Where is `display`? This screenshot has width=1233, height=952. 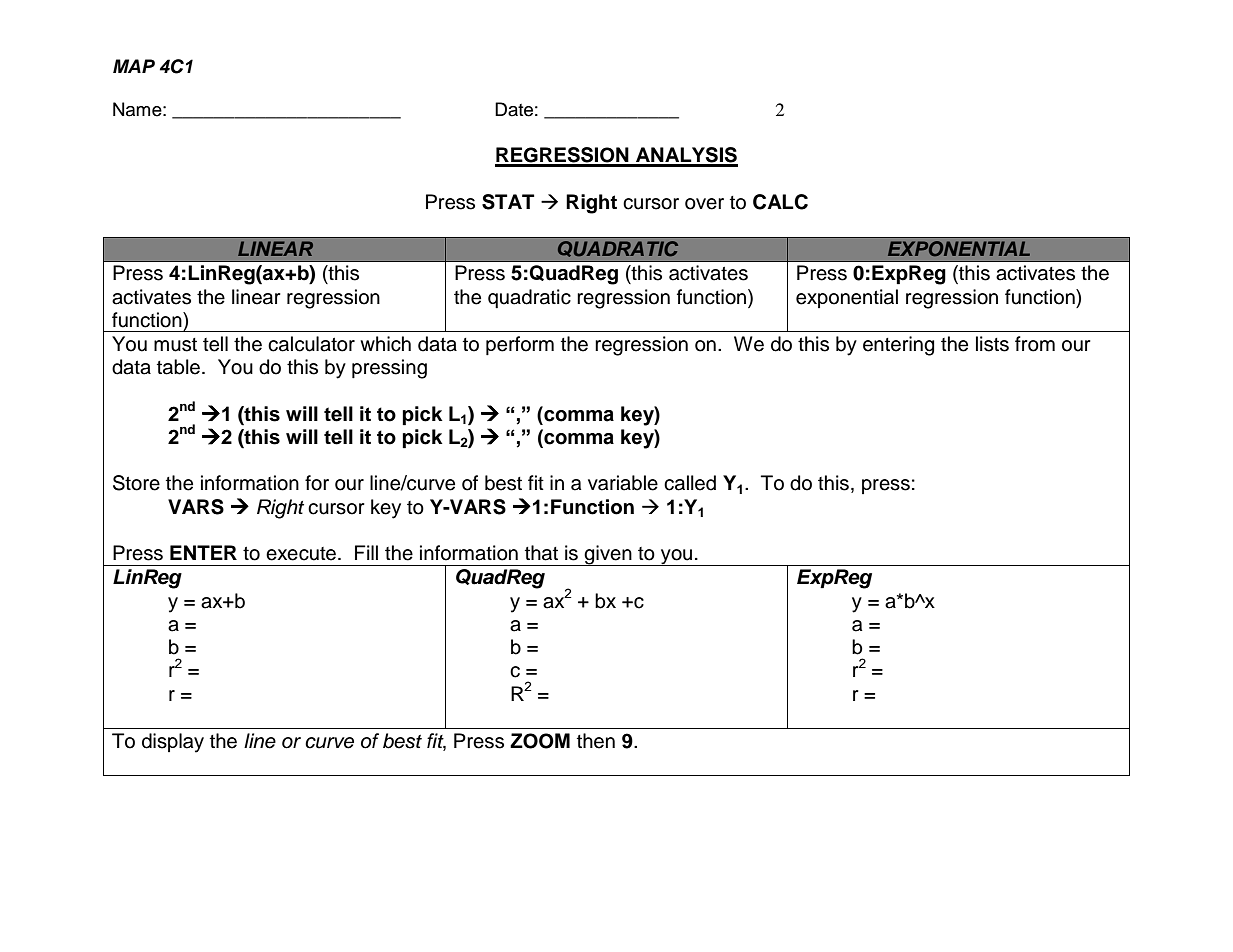 display is located at coordinates (173, 743).
